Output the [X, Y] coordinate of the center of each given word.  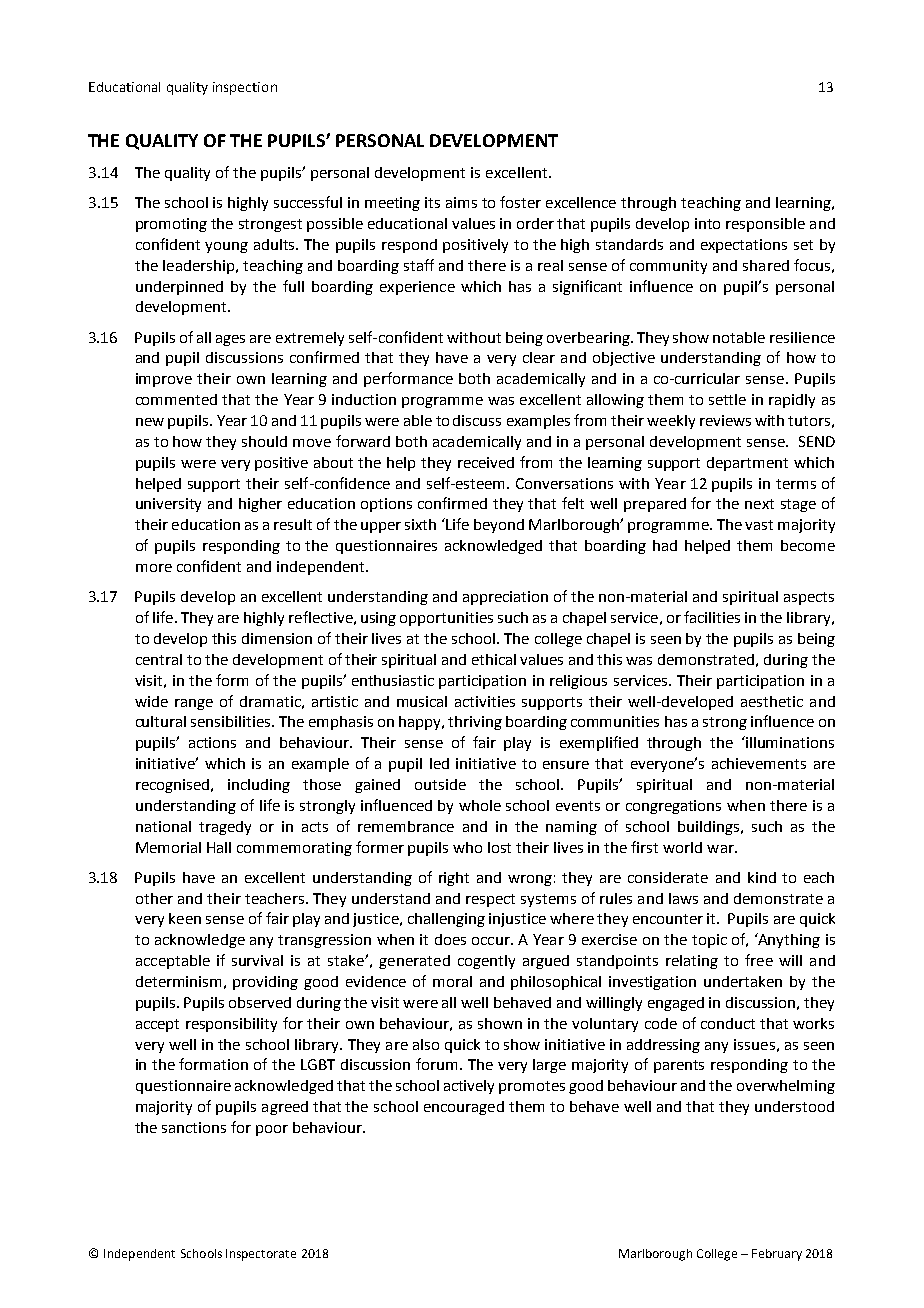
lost [499, 847]
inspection [245, 88]
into [707, 223]
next [759, 504]
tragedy [225, 828]
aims [461, 202]
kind [762, 877]
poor [272, 1130]
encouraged [464, 1108]
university [168, 505]
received [486, 462]
